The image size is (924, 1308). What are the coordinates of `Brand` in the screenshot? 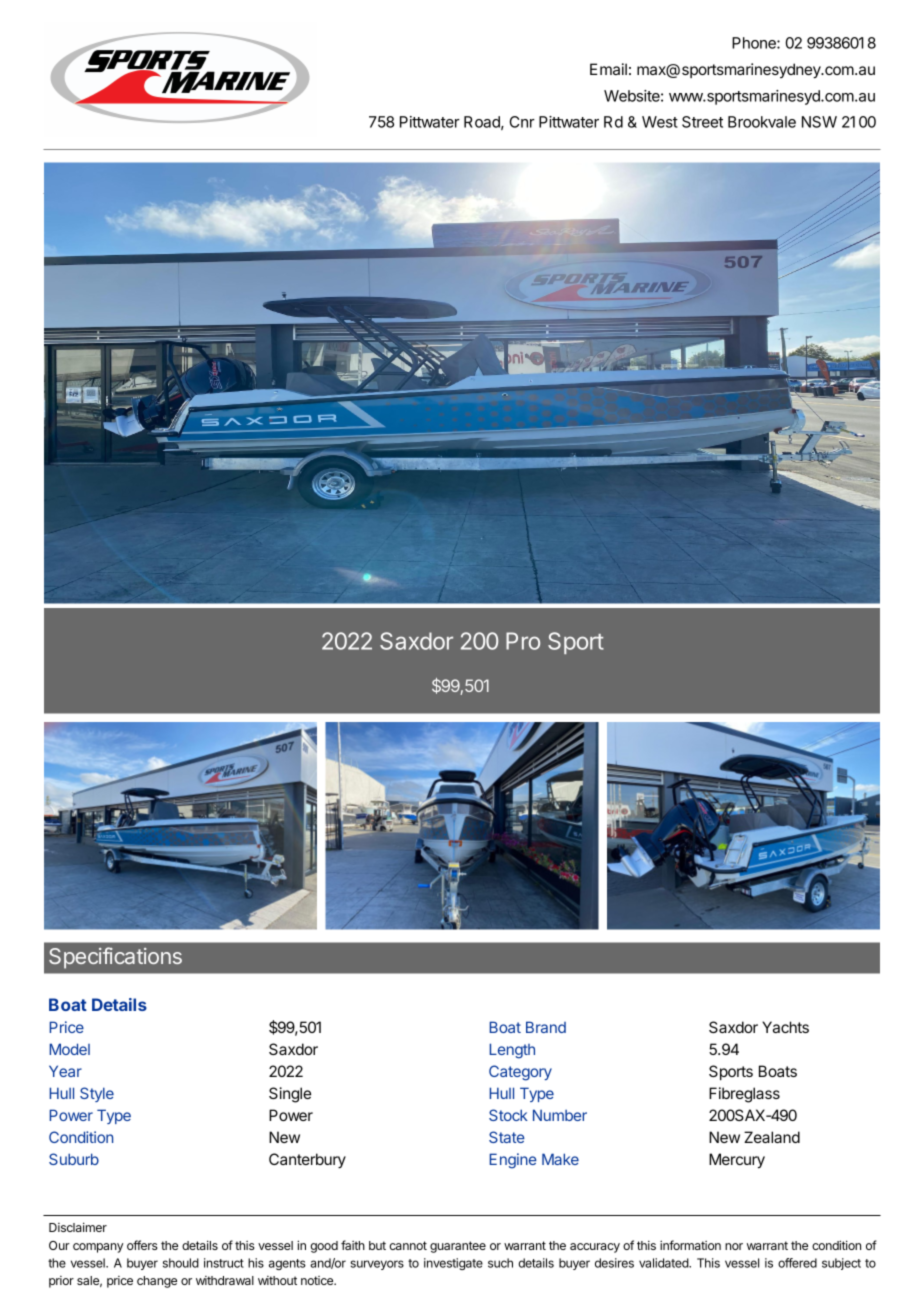 It's located at (546, 1027).
